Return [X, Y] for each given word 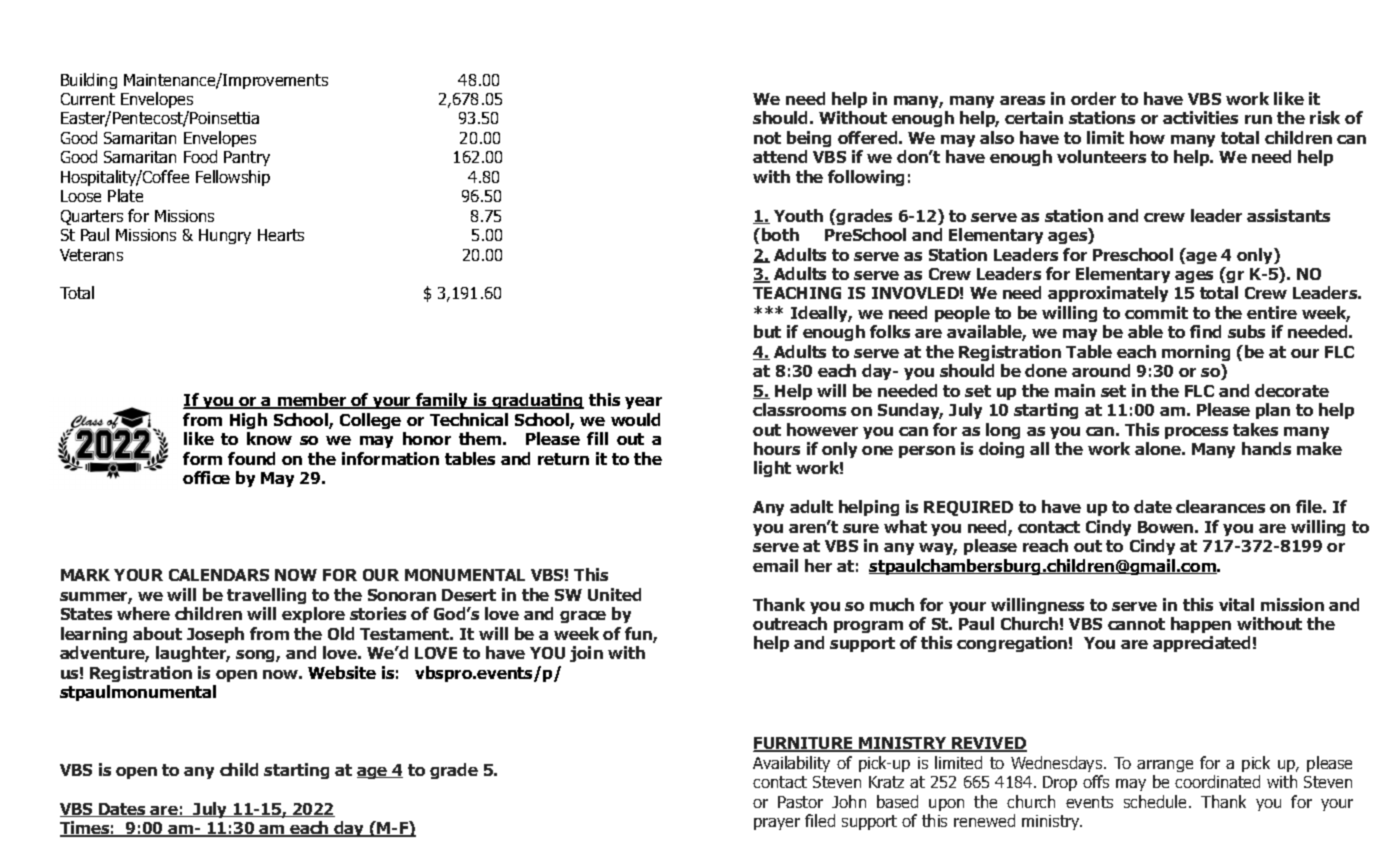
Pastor [800, 802]
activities [1200, 117]
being [809, 139]
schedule [1157, 801]
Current [88, 99]
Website [342, 672]
